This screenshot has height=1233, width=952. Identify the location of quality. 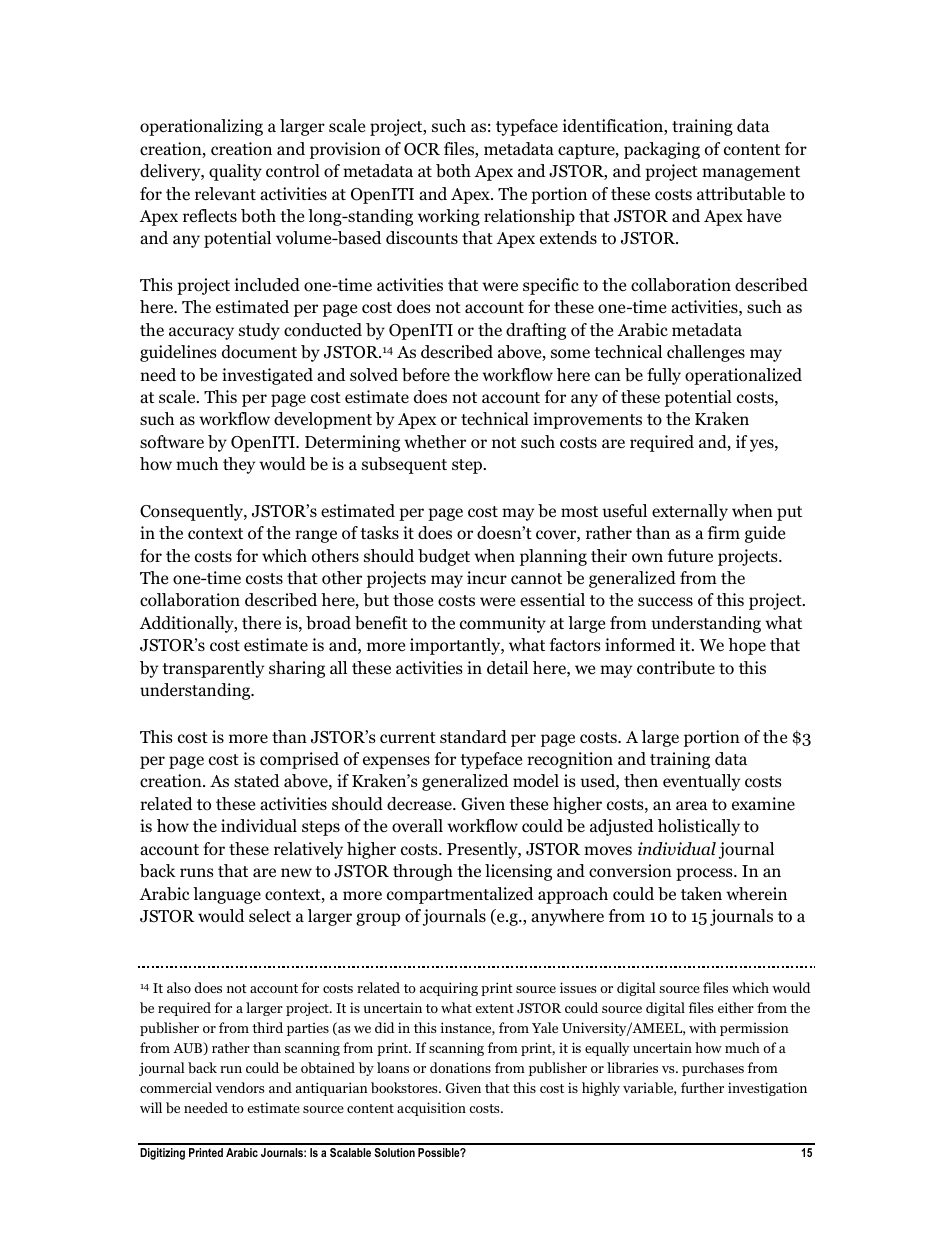
(235, 172).
